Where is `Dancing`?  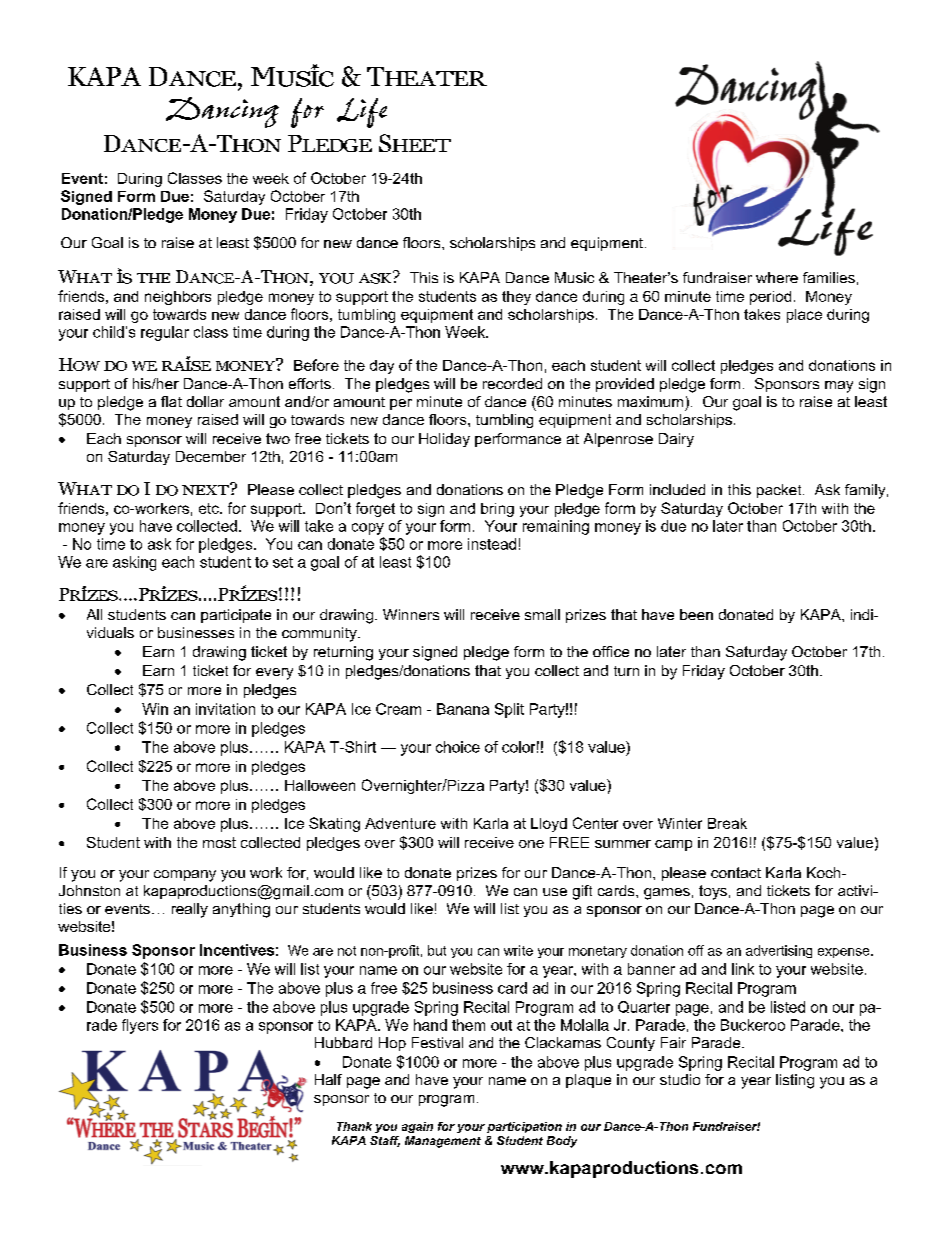 Dancing is located at coordinates (222, 112).
